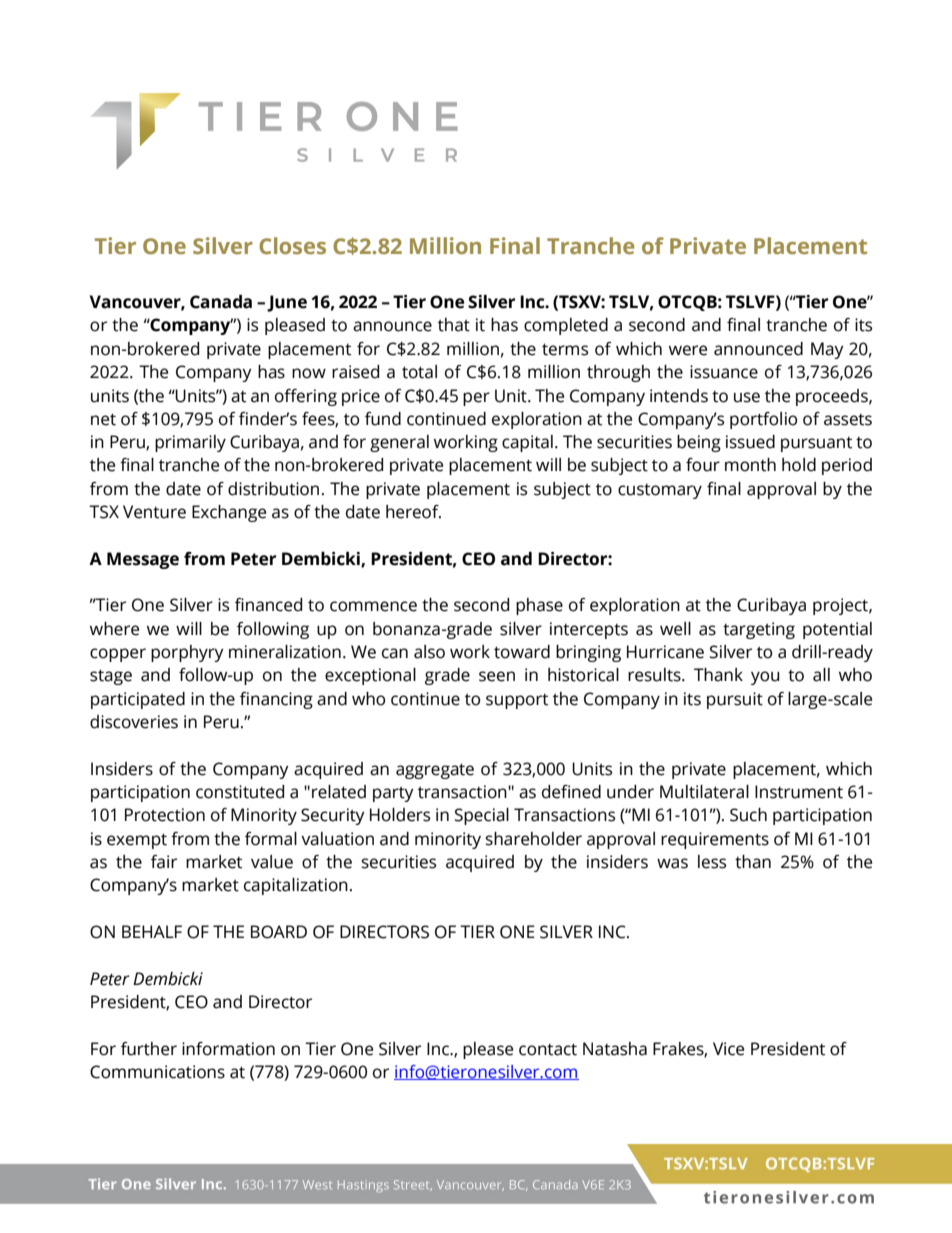 This document has height=1233, width=952. What do you see at coordinates (548, 1049) in the document?
I see `contact` at bounding box center [548, 1049].
